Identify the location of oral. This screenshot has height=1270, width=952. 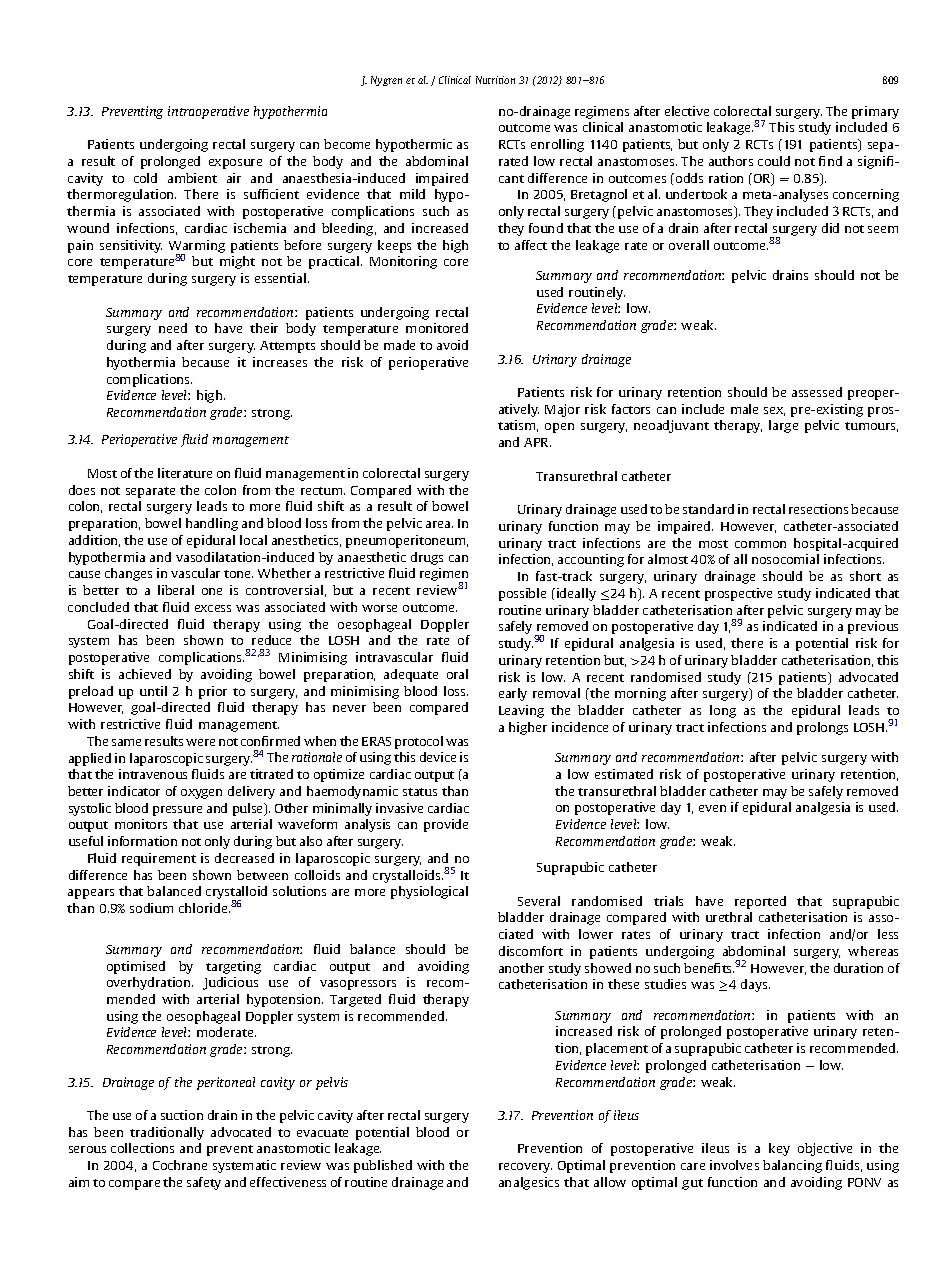
(457, 674).
